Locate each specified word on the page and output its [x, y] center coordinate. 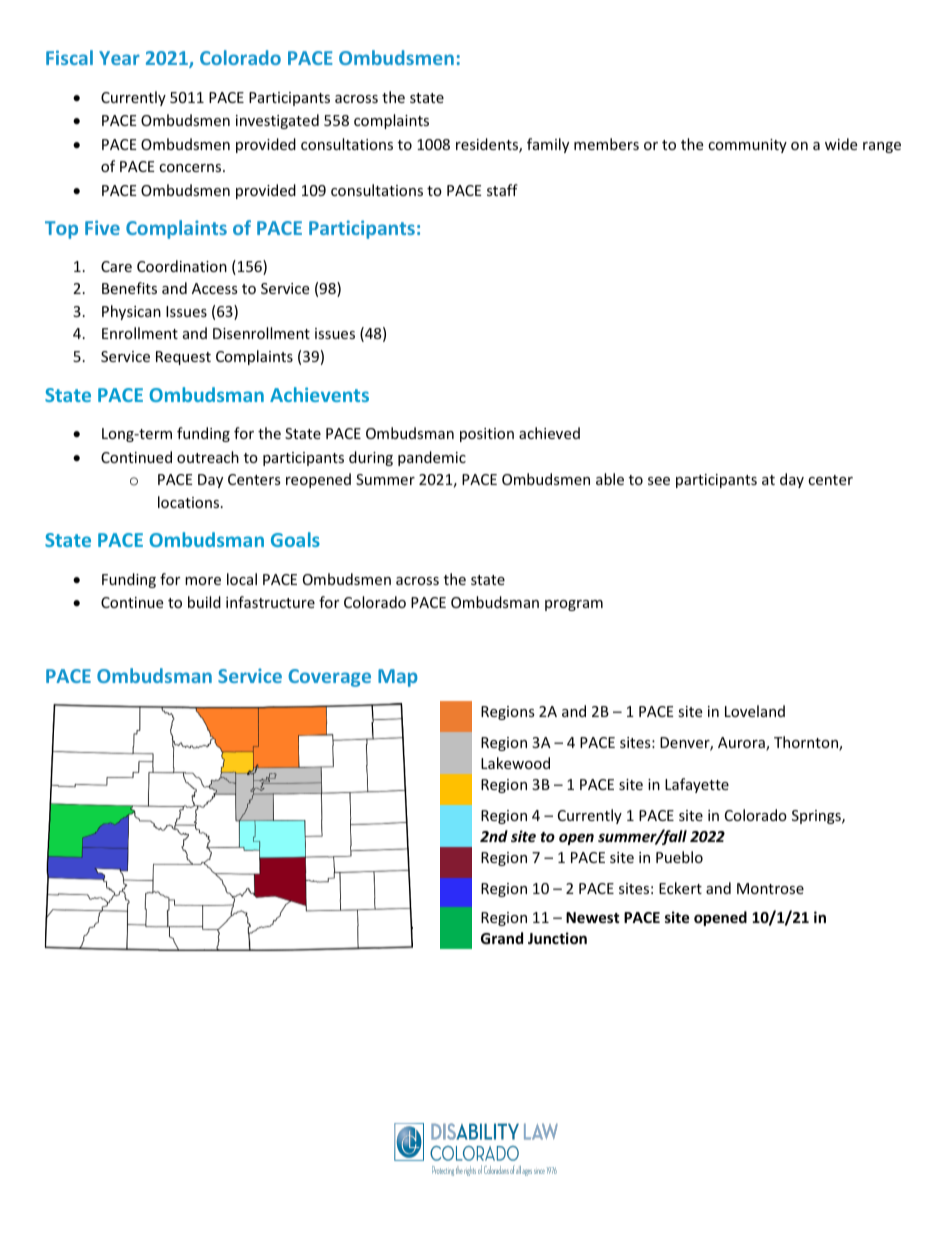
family [548, 145]
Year [119, 58]
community [747, 146]
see [659, 481]
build [204, 602]
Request [183, 358]
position [487, 435]
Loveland [755, 711]
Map [398, 678]
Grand [502, 938]
